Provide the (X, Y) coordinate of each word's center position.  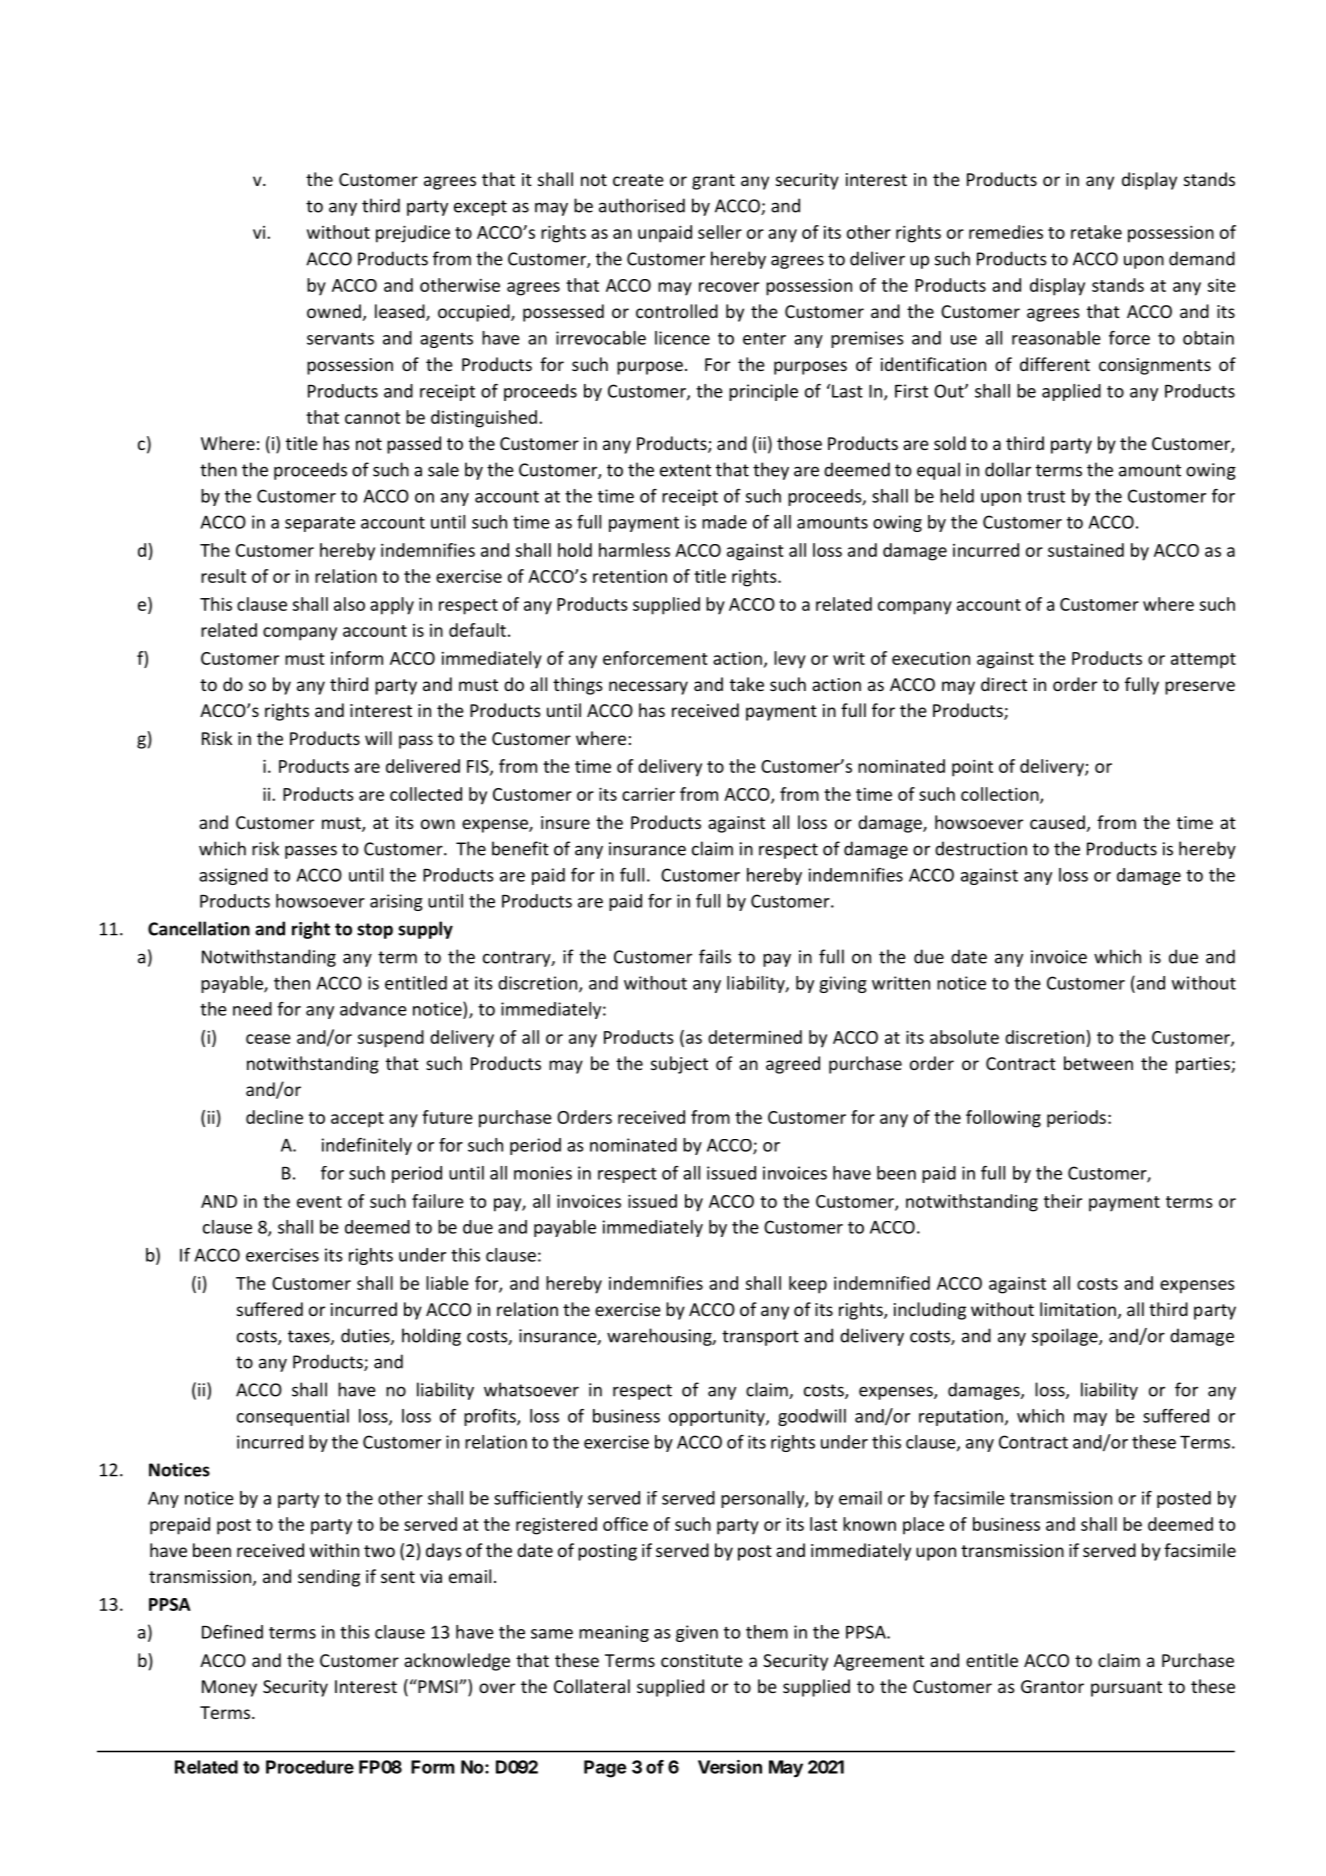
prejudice (413, 234)
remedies (1006, 232)
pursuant (1126, 1689)
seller (720, 232)
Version (730, 1767)
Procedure (310, 1767)
